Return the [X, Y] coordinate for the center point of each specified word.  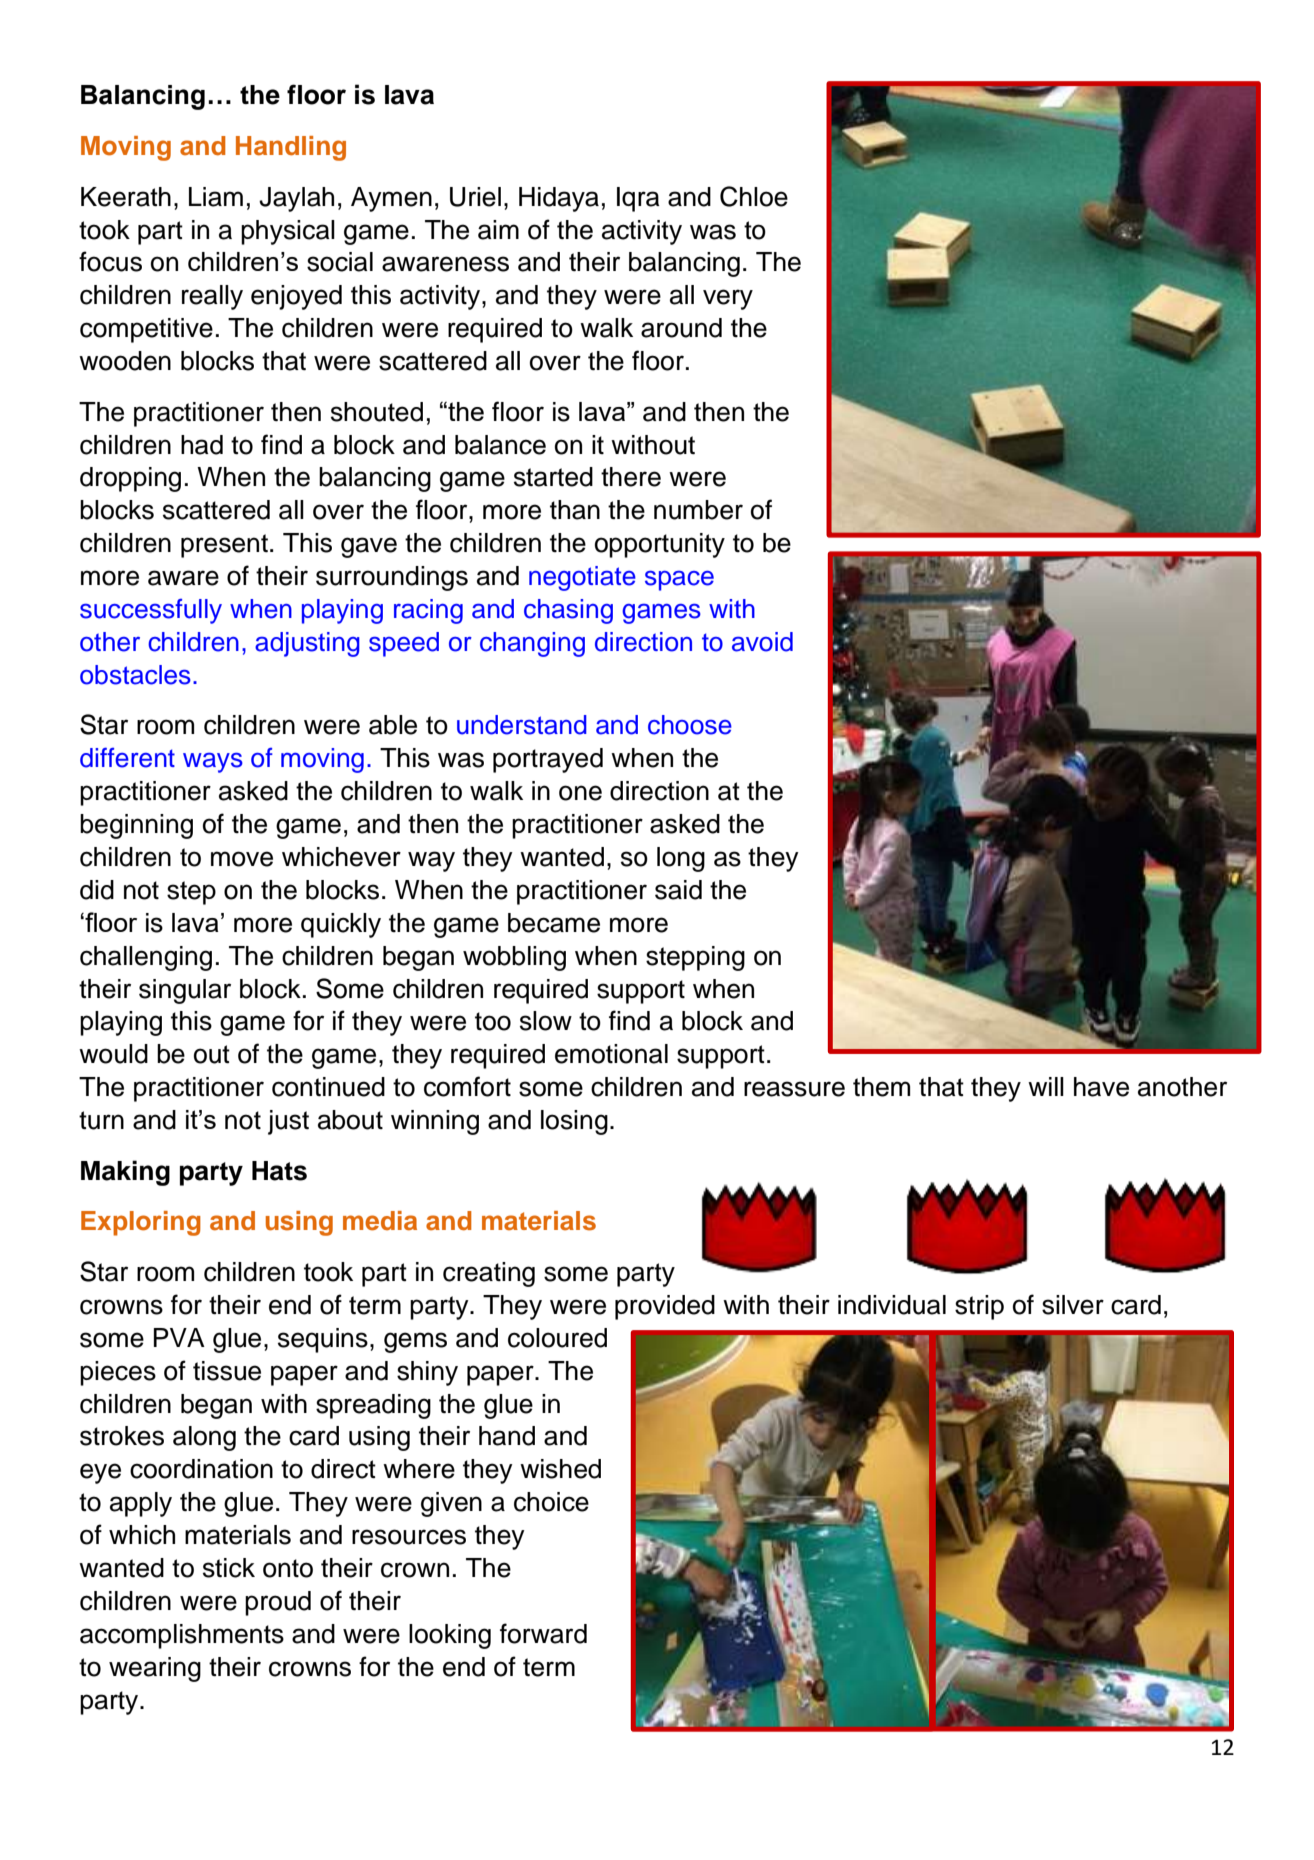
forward [543, 1633]
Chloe [754, 196]
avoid [762, 642]
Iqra [638, 199]
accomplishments [182, 1636]
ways [213, 763]
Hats [279, 1171]
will [1046, 1086]
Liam [216, 197]
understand [522, 725]
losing [574, 1122]
